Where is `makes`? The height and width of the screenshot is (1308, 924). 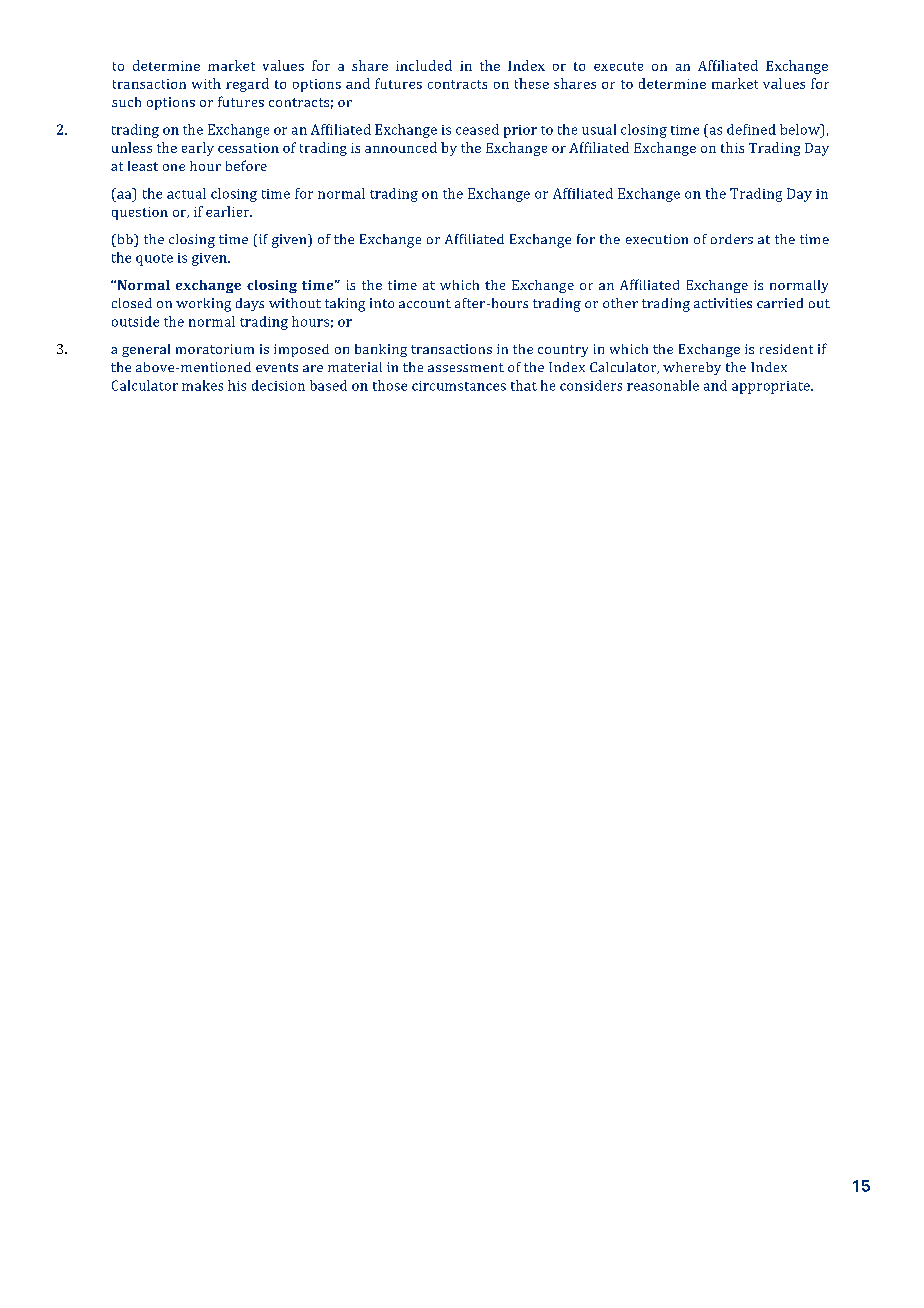 makes is located at coordinates (202, 385).
